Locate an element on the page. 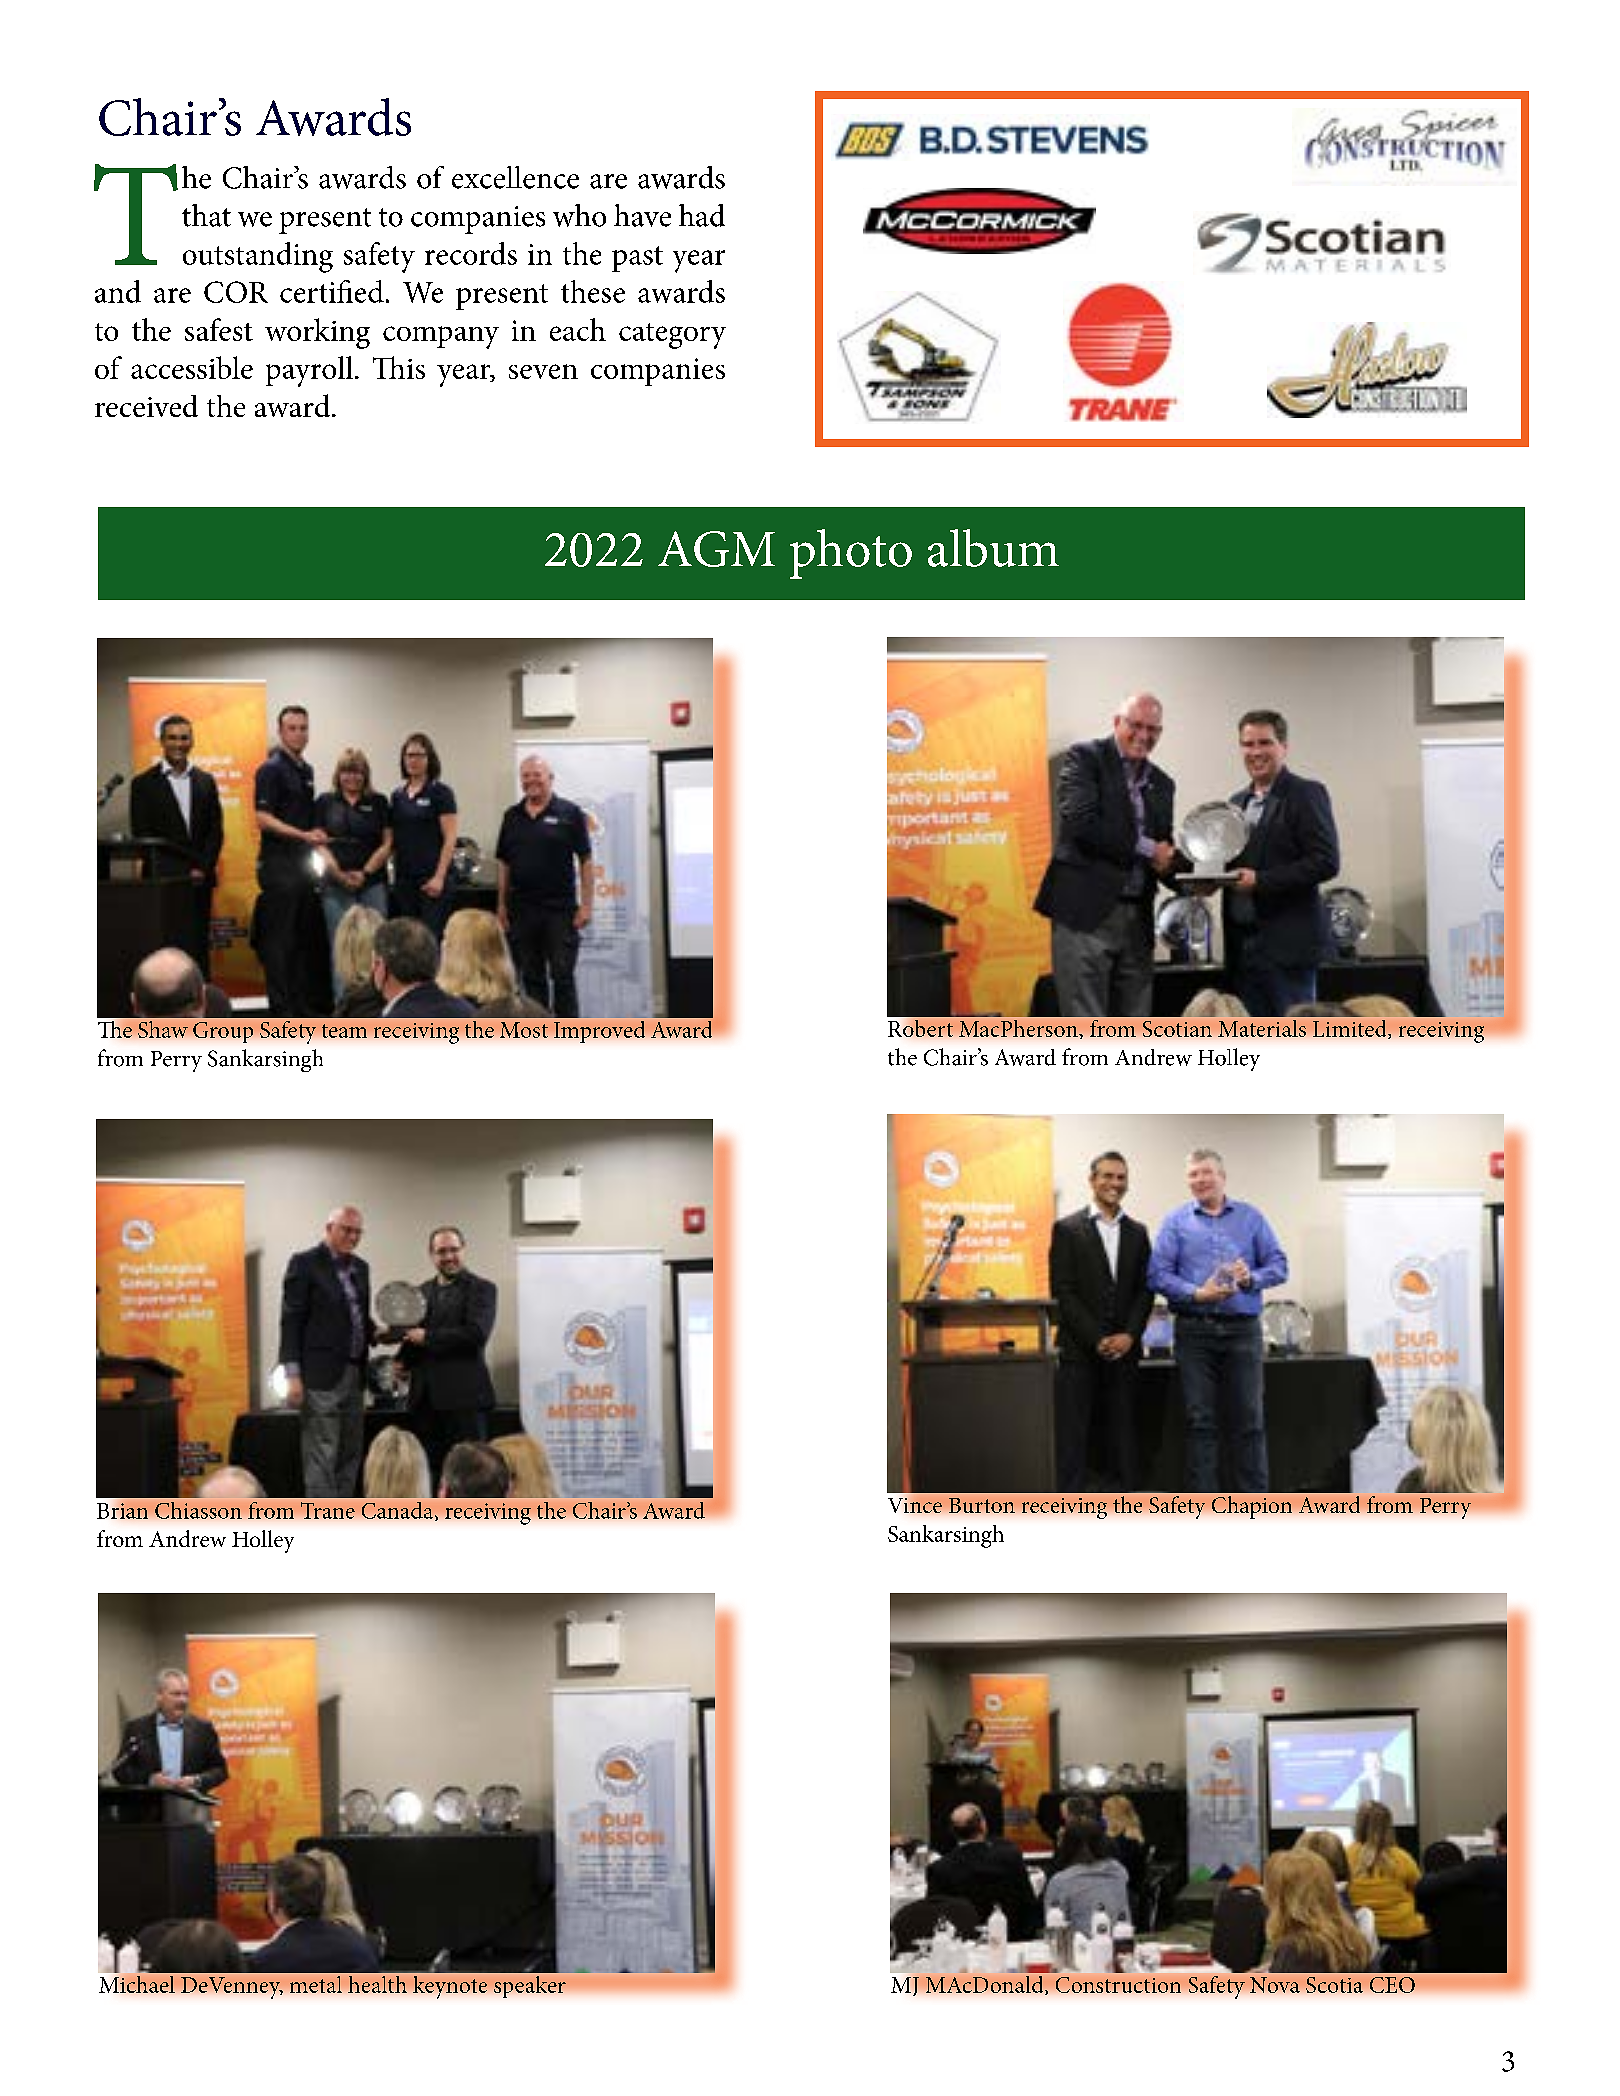  Canada is located at coordinates (399, 1511).
